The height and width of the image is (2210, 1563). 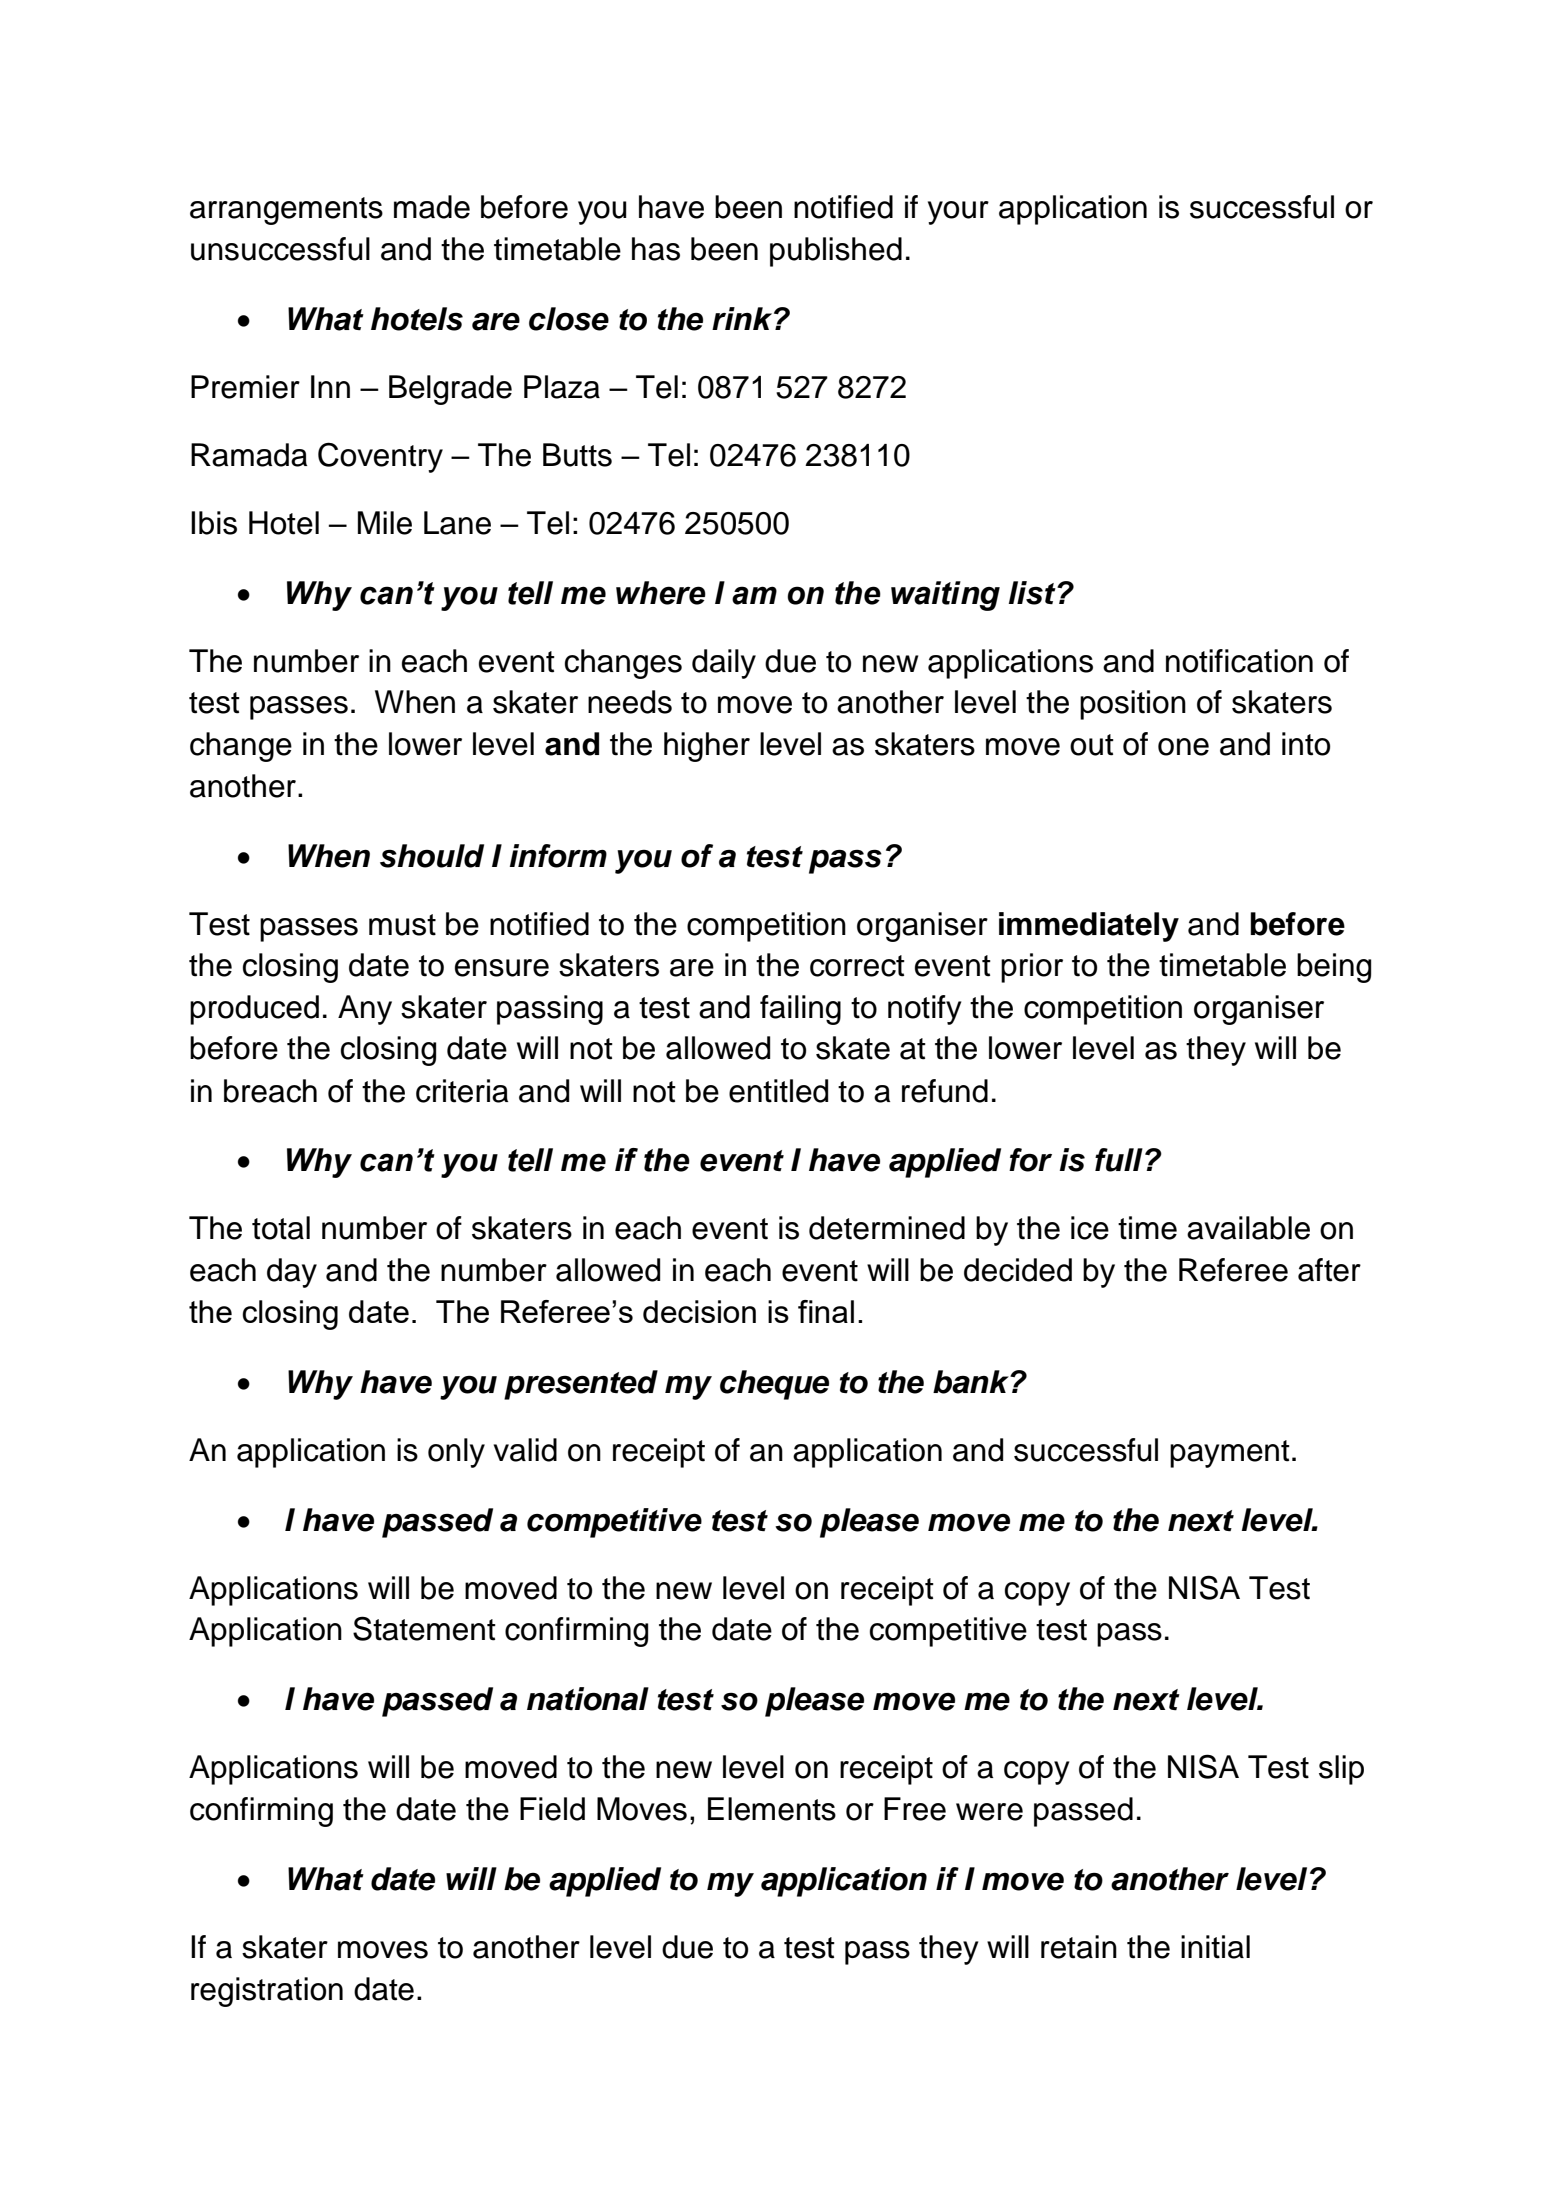 What do you see at coordinates (836, 252) in the image?
I see `published` at bounding box center [836, 252].
